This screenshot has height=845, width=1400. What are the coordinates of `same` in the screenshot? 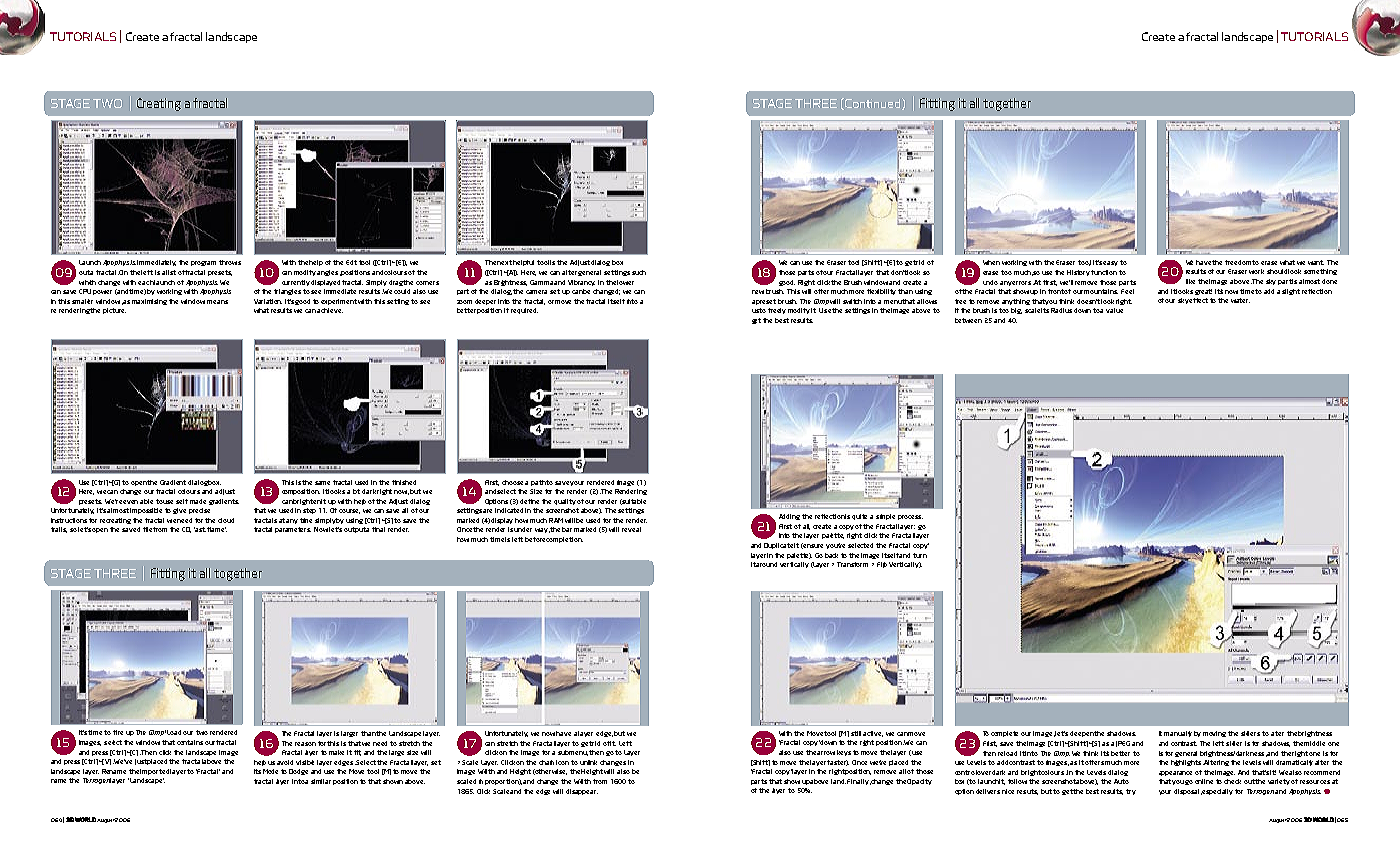 It's located at (322, 483).
